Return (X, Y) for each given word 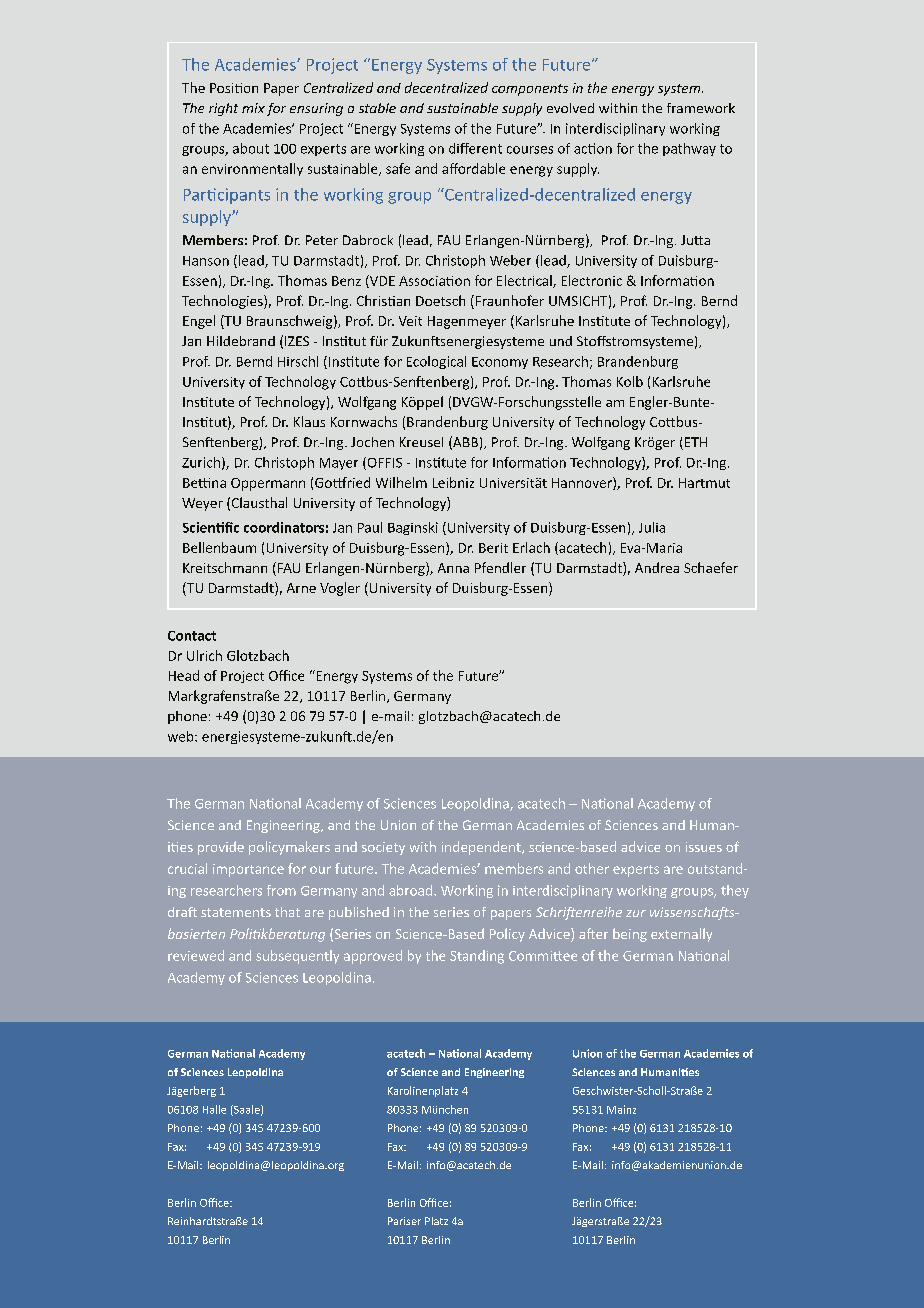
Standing (477, 957)
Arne (301, 588)
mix (253, 108)
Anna (453, 568)
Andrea (657, 567)
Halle (214, 1109)
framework (701, 108)
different (475, 148)
